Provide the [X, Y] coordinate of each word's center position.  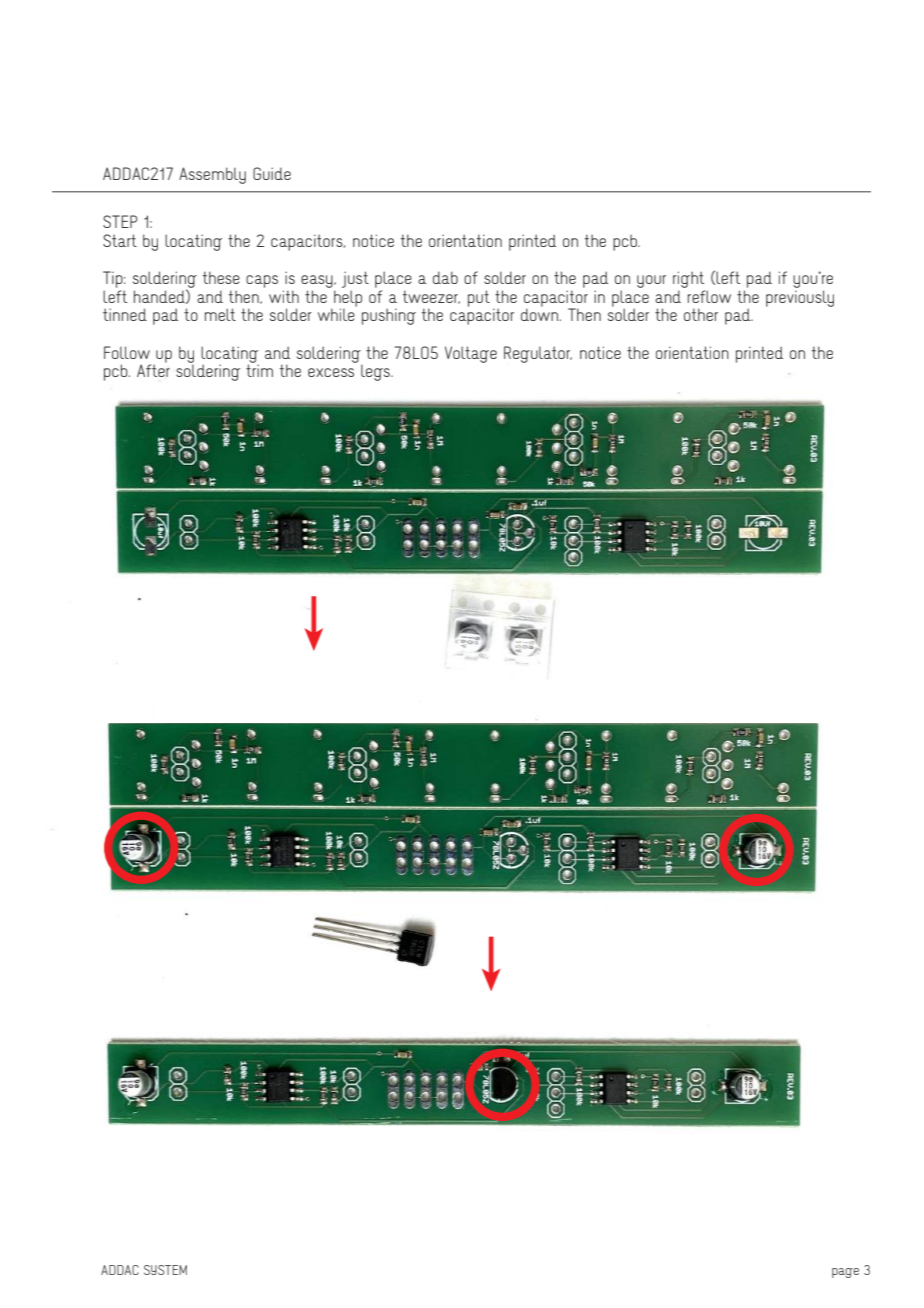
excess [331, 372]
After [153, 369]
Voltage [471, 354]
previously [800, 298]
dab [445, 277]
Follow [127, 352]
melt [220, 314]
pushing [389, 316]
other [701, 314]
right [688, 279]
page [845, 1273]
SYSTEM [165, 1270]
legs [376, 372]
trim [259, 369]
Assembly [212, 175]
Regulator [538, 354]
